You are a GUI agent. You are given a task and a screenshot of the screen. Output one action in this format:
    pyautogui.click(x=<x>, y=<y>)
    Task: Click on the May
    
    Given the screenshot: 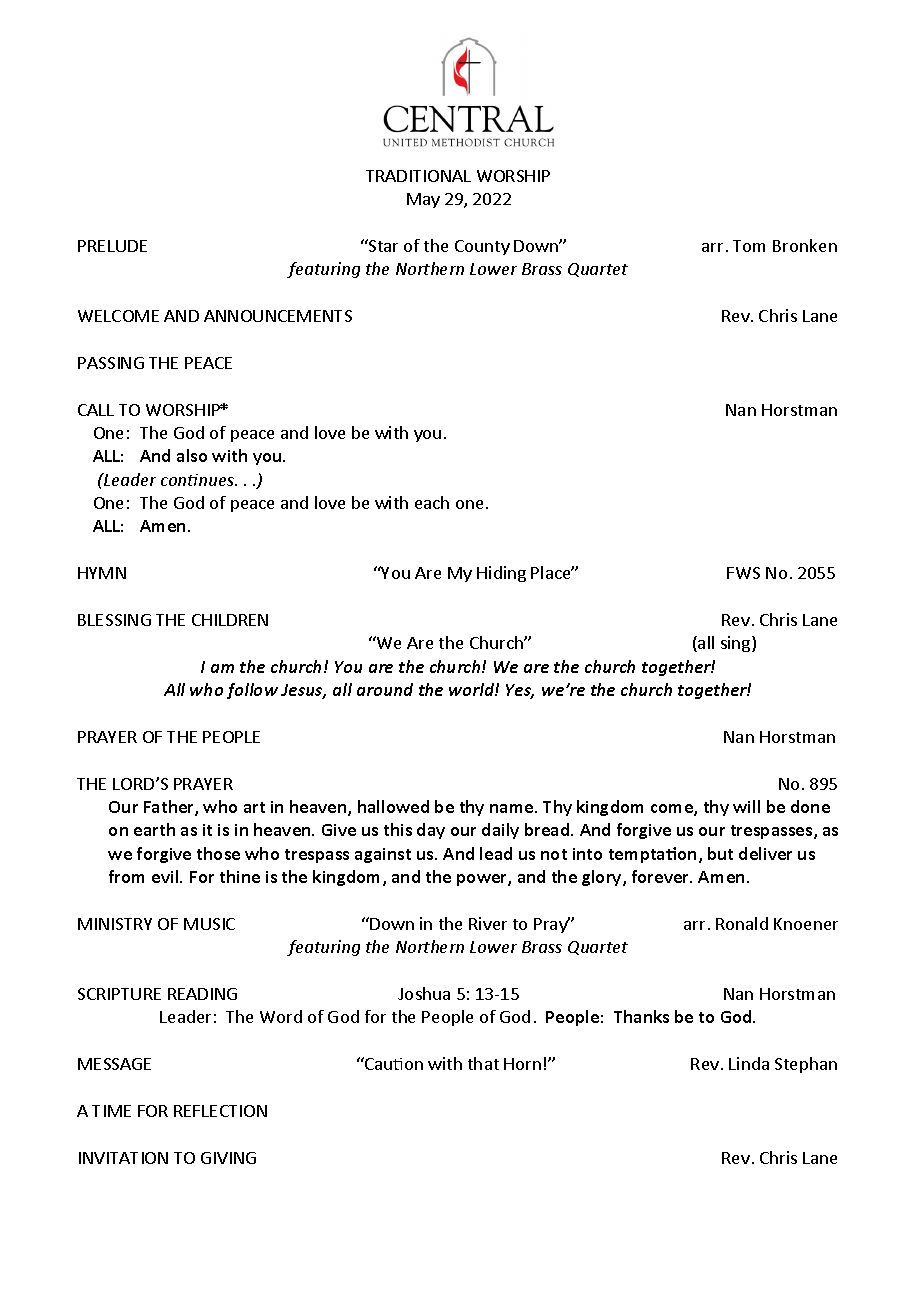 What is the action you would take?
    pyautogui.click(x=423, y=200)
